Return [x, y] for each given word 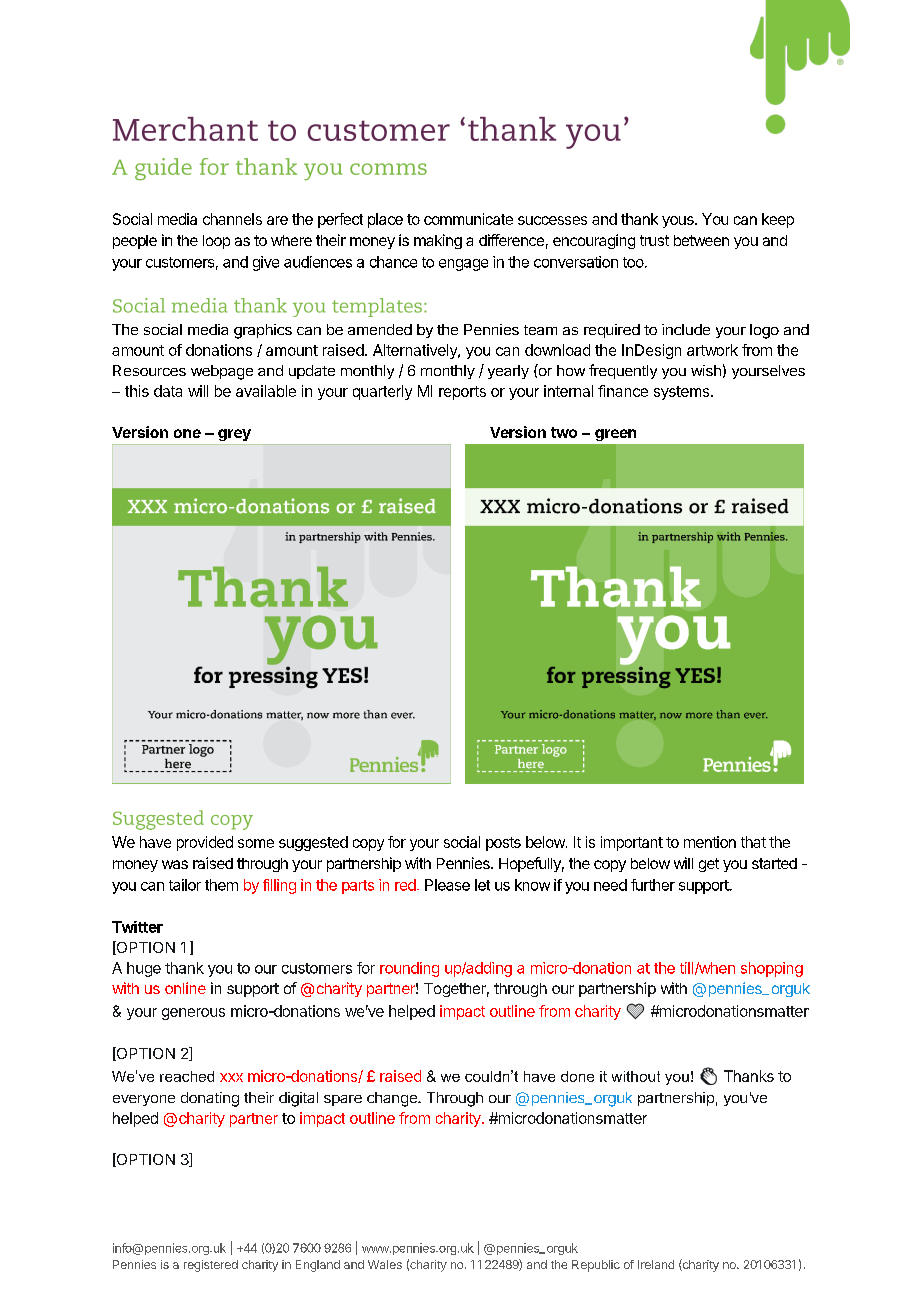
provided [205, 843]
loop [216, 242]
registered [211, 1266]
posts [503, 844]
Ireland [656, 1264]
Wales [385, 1264]
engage [463, 265]
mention [710, 842]
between [701, 240]
